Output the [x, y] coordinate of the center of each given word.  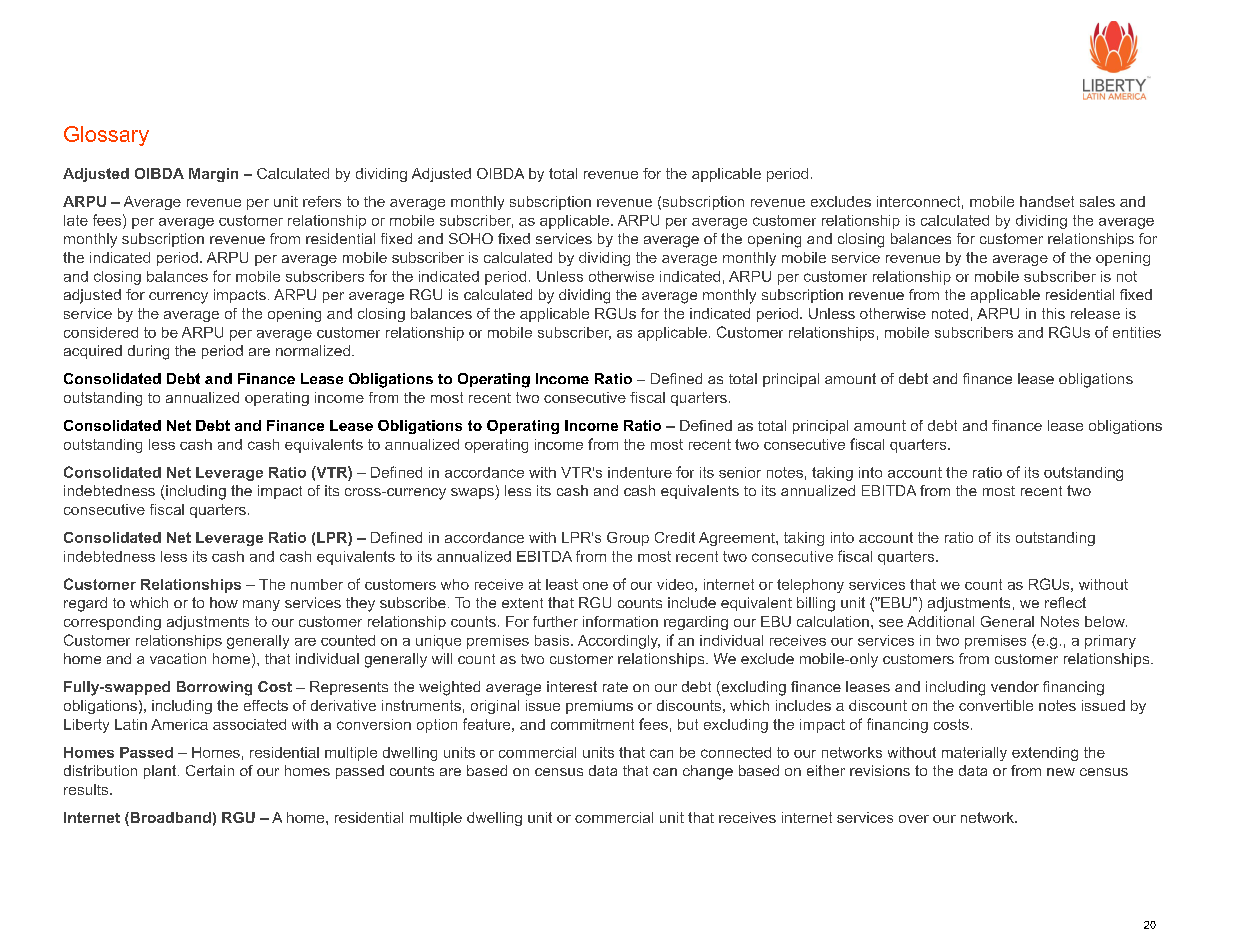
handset [1047, 201]
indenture [640, 472]
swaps [473, 494]
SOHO [471, 238]
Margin [213, 175]
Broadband [169, 819]
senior [740, 472]
